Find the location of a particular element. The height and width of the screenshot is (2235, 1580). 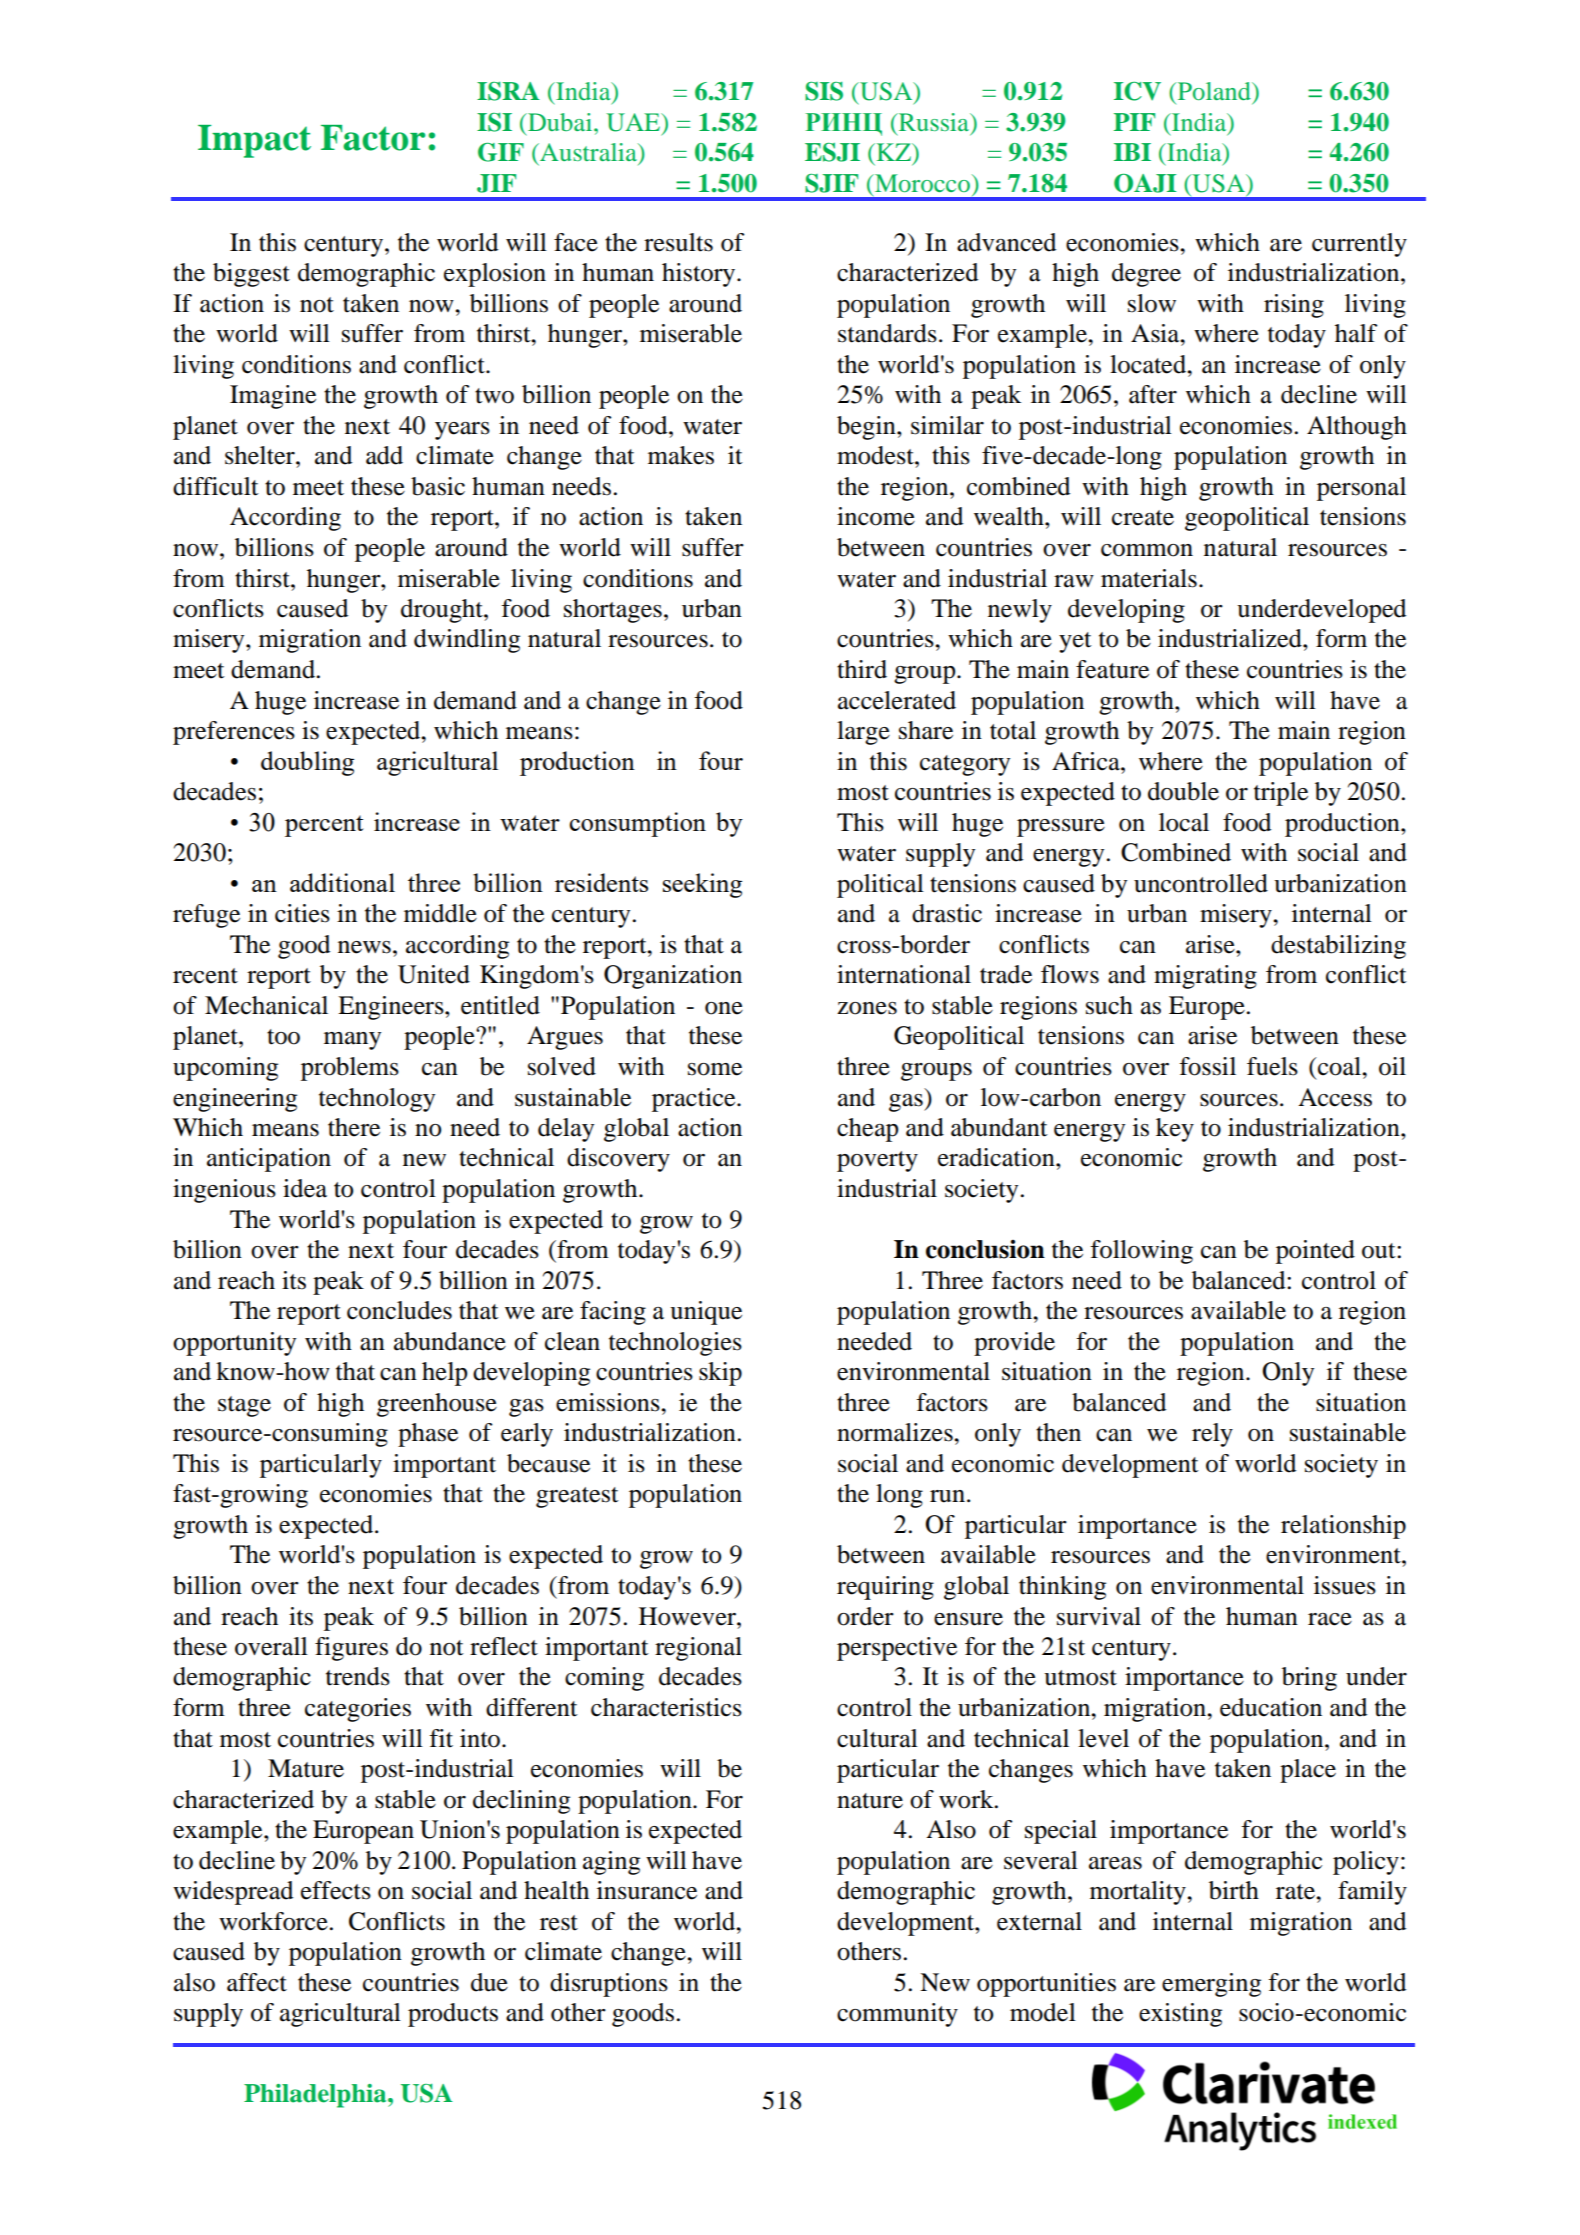

SIS is located at coordinates (824, 91).
